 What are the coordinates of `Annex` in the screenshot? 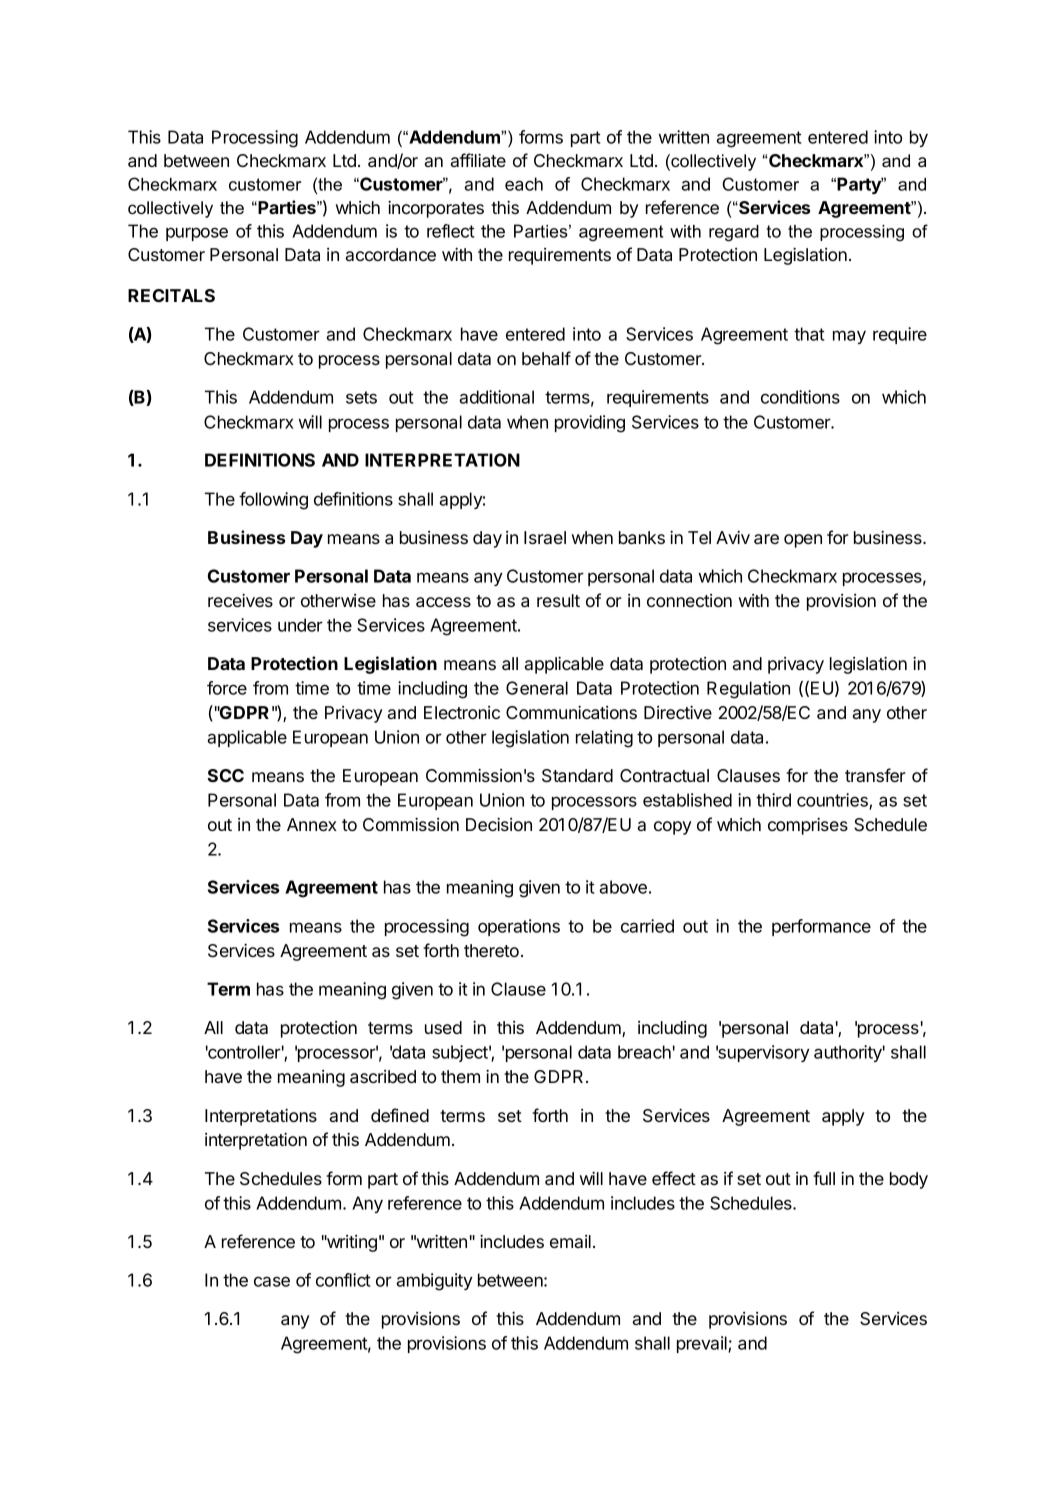 It's located at (312, 824).
